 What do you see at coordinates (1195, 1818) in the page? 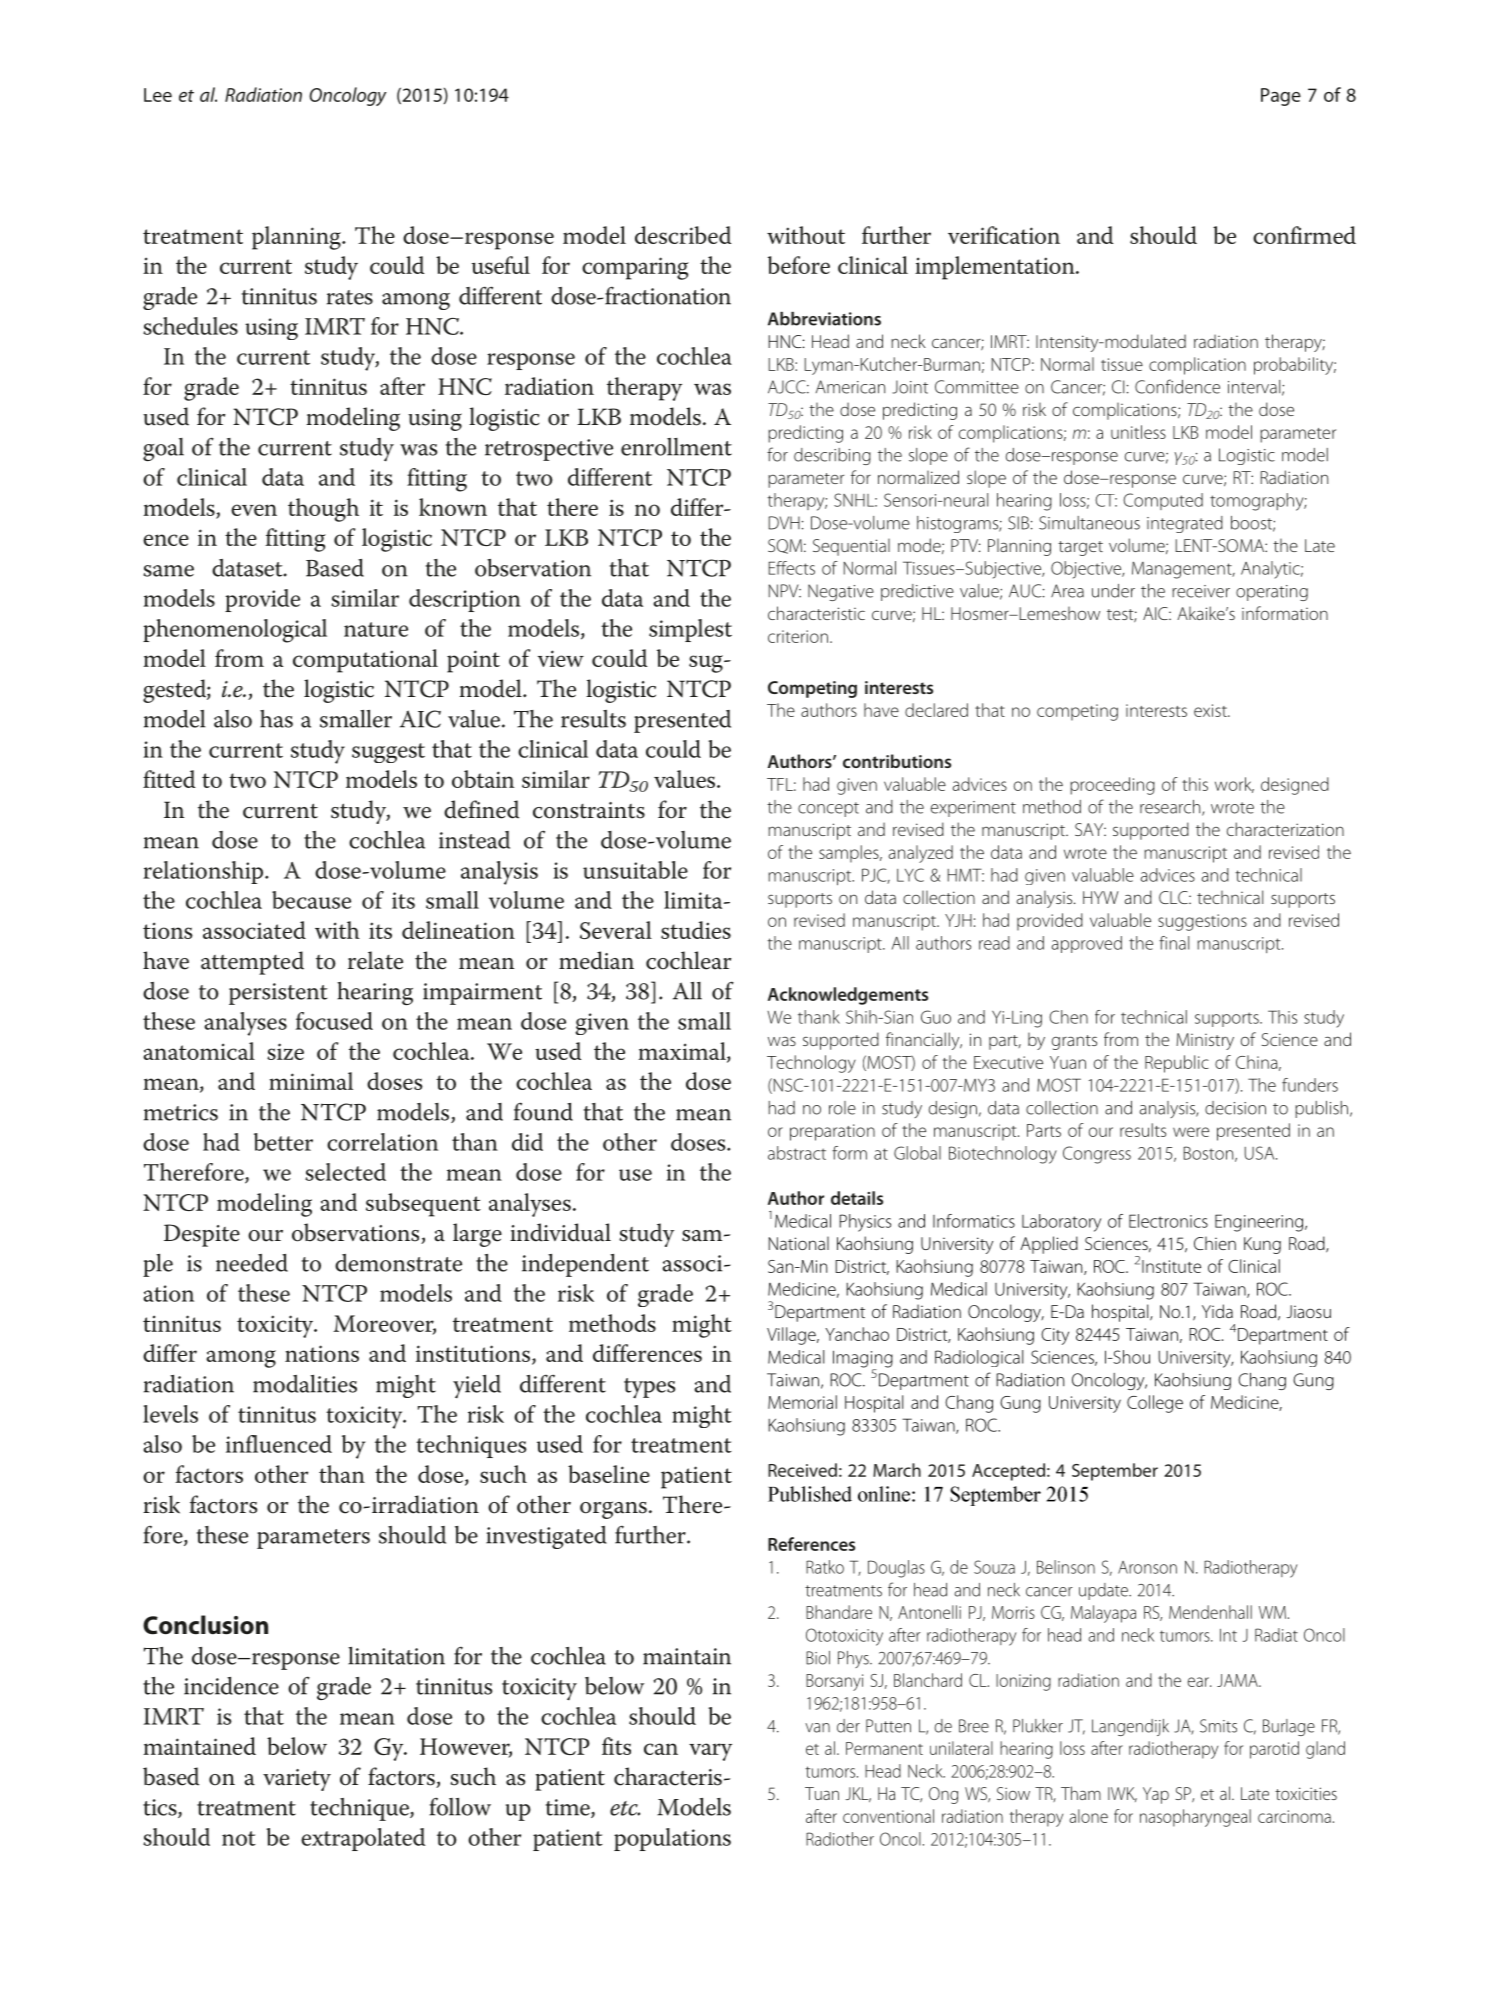
I see `nasopharyngeal` at bounding box center [1195, 1818].
